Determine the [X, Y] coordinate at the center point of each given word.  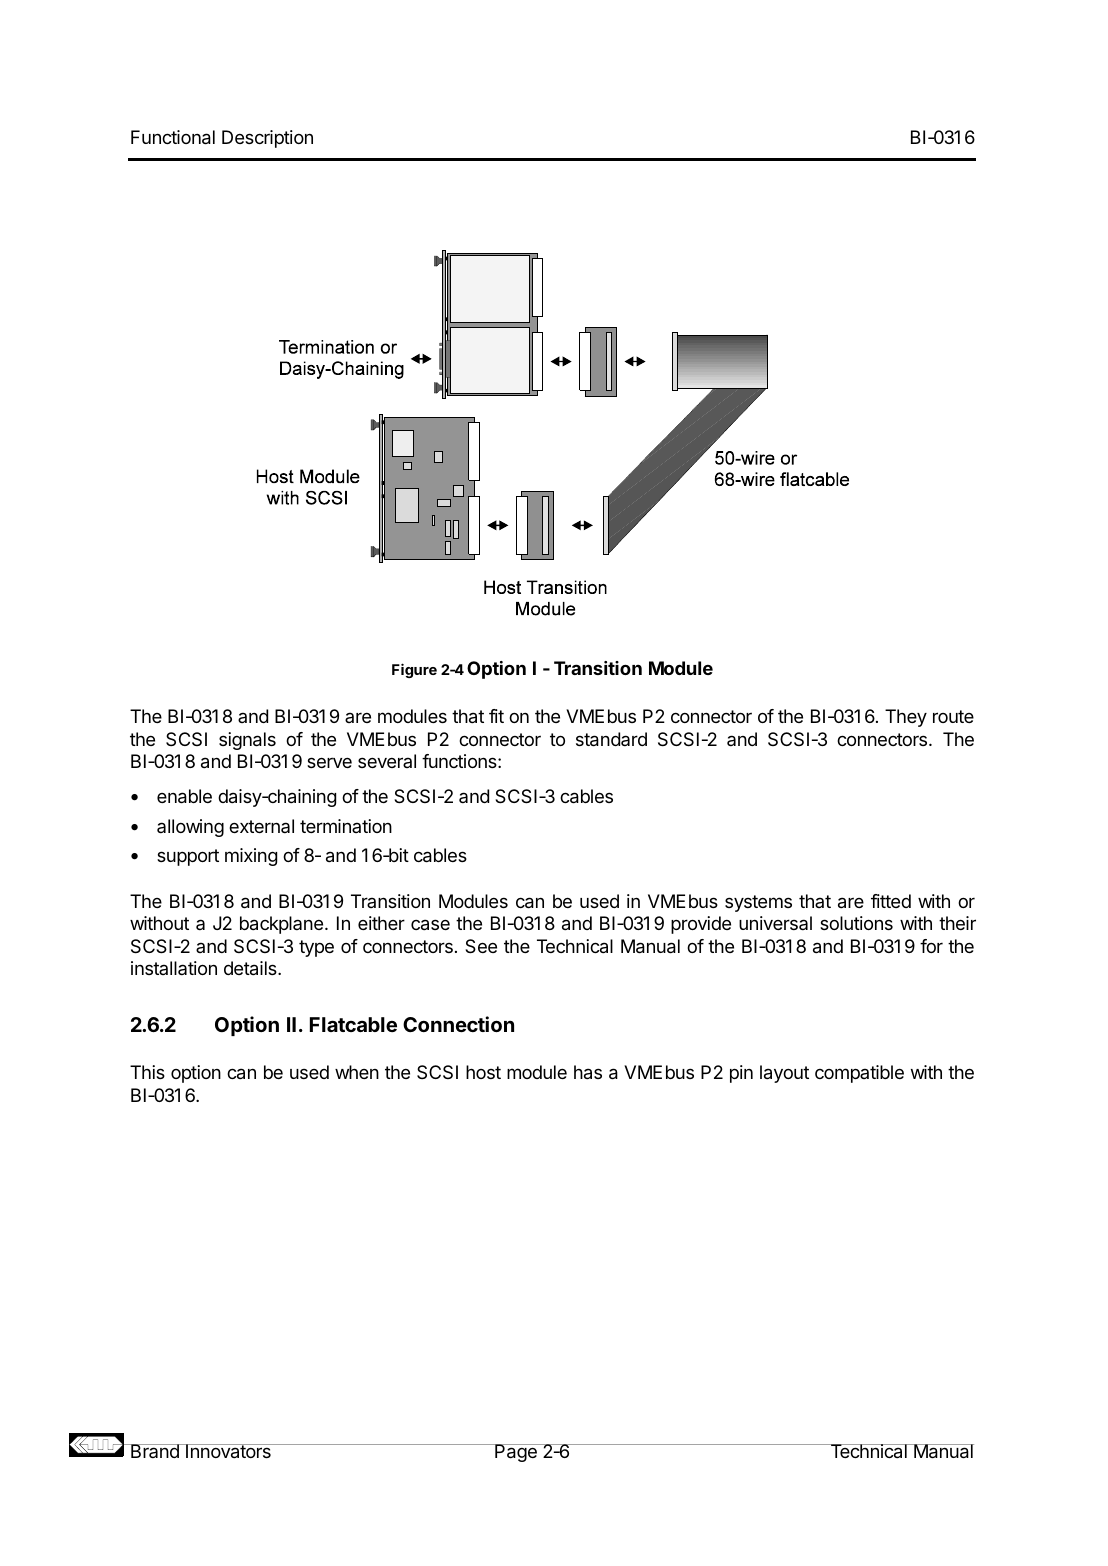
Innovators [228, 1451]
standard [611, 739]
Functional [173, 137]
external [261, 826]
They [906, 718]
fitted [891, 901]
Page [516, 1453]
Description [267, 139]
